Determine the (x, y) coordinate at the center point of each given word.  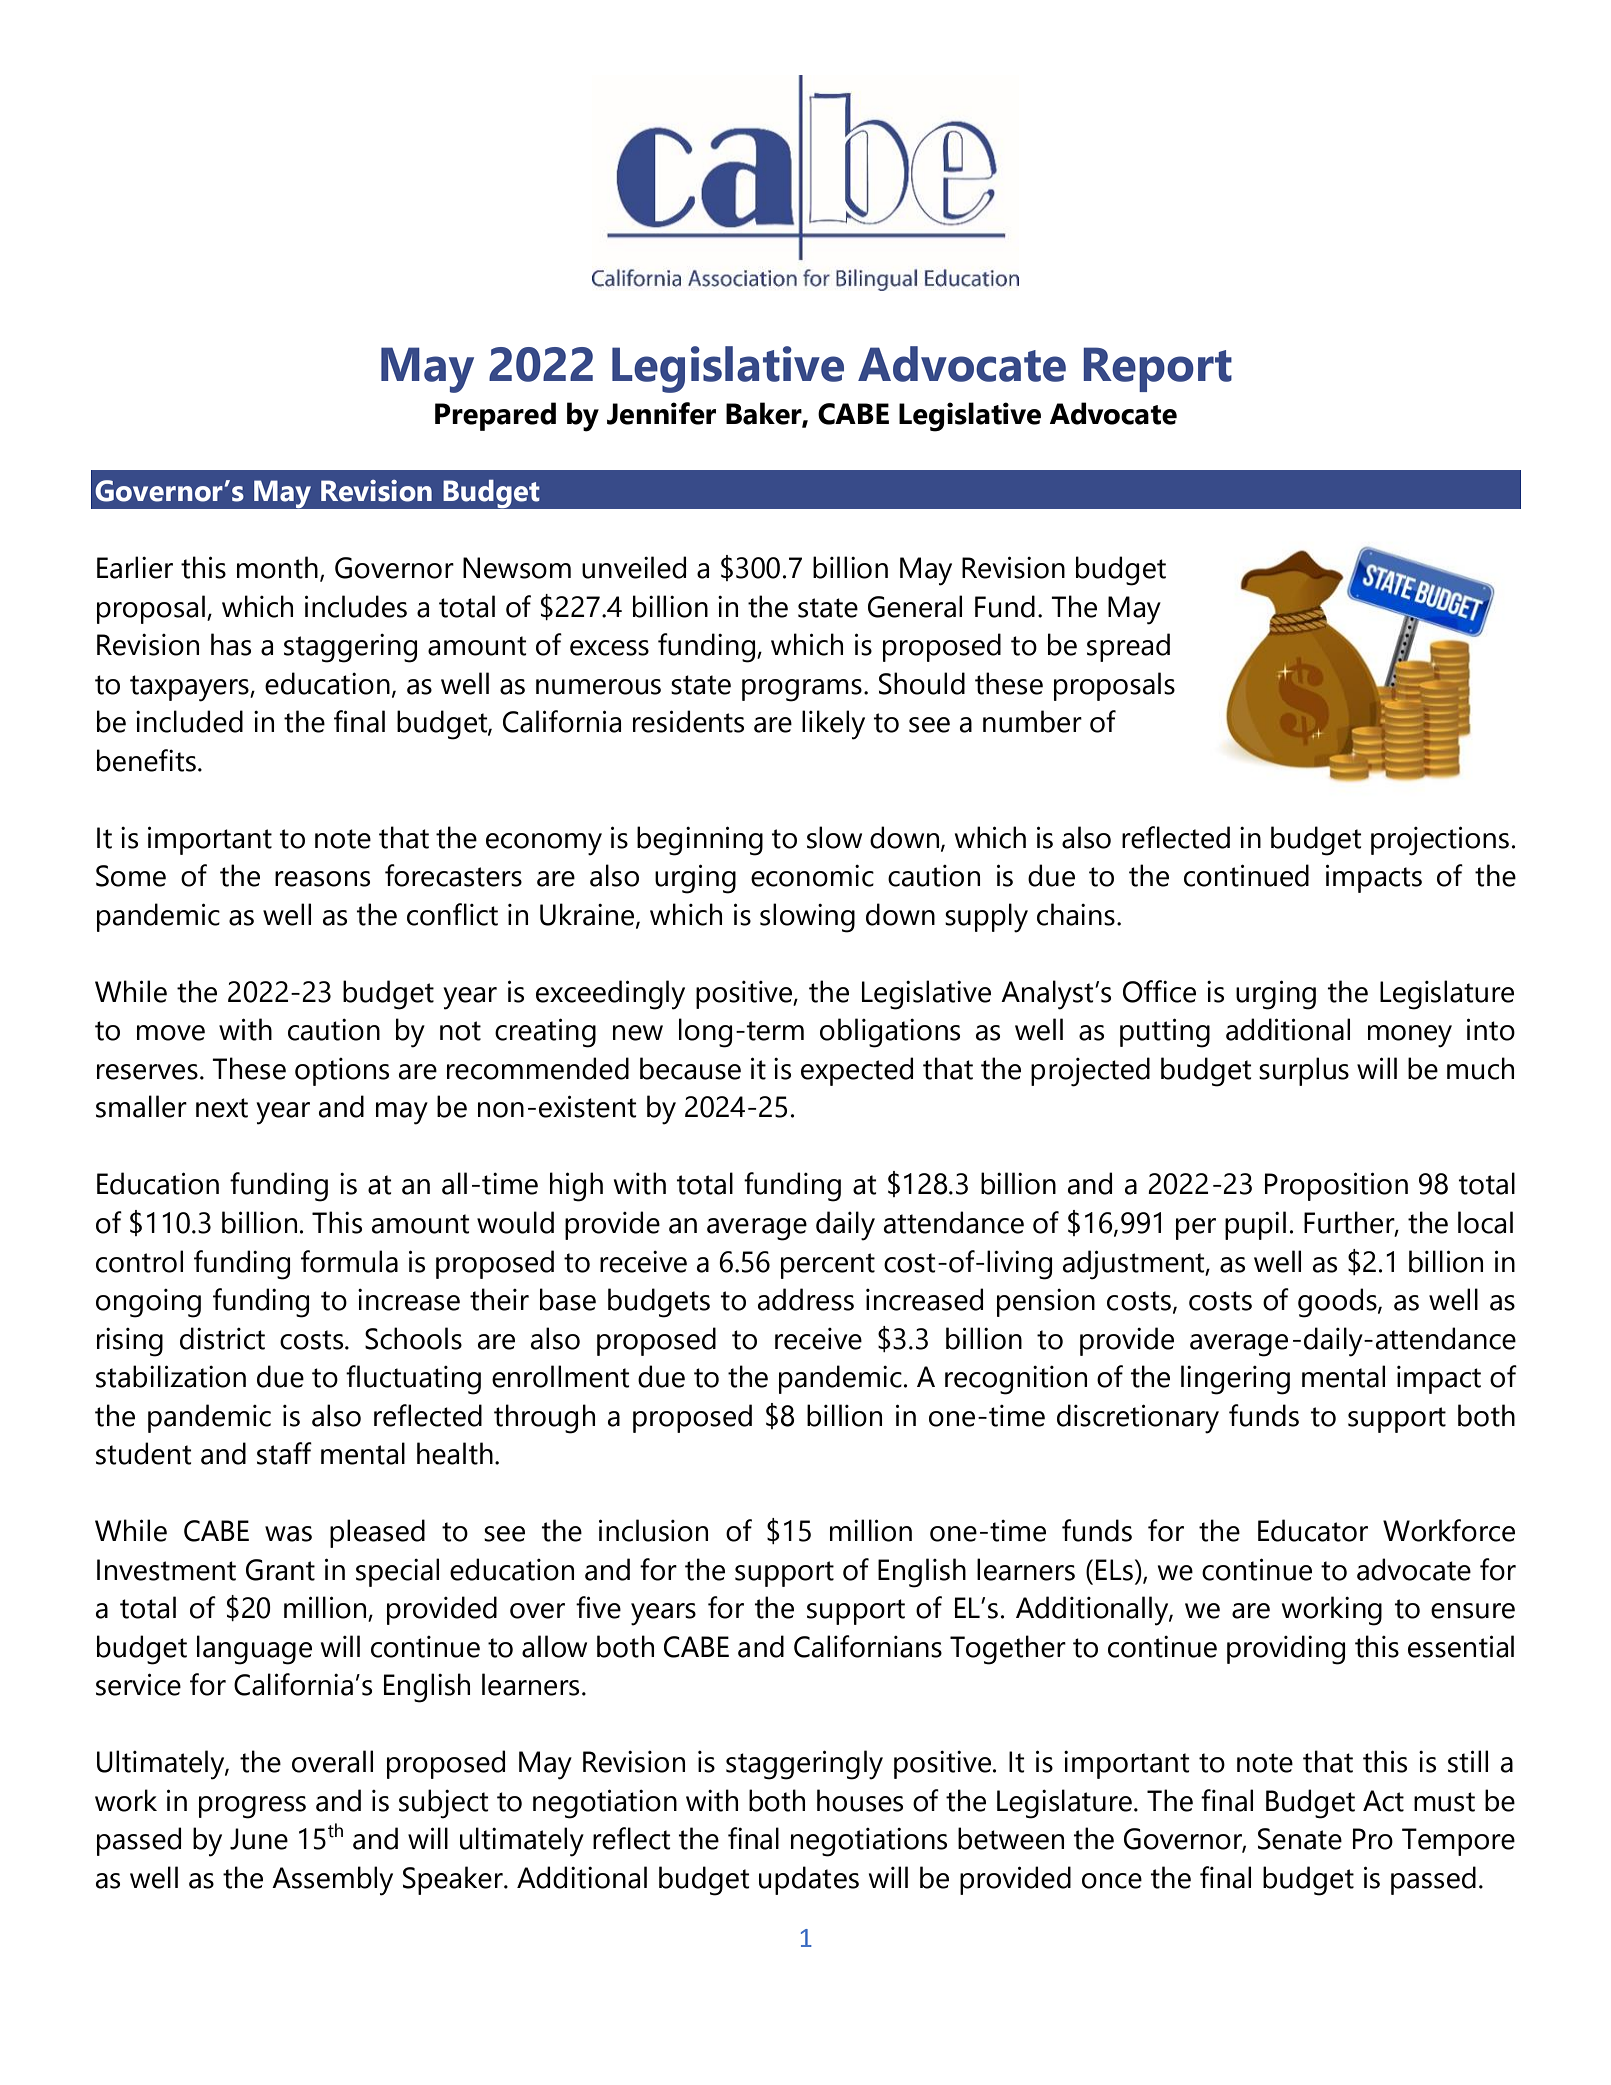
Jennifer (661, 413)
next (222, 1108)
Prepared (495, 416)
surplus (1304, 1071)
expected (857, 1071)
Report (1157, 369)
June (259, 1839)
